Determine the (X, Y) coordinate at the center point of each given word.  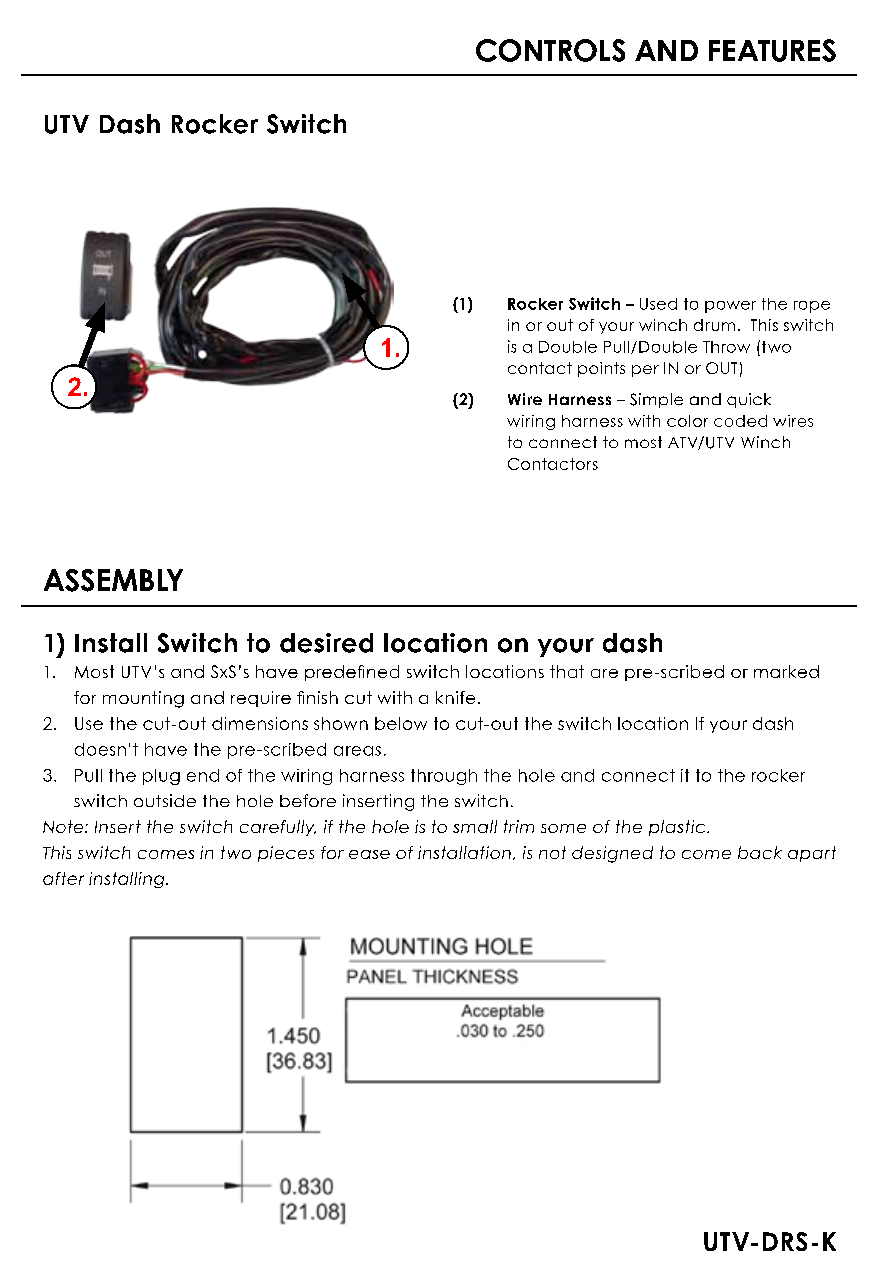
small (475, 826)
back (760, 852)
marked (786, 671)
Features (772, 50)
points (601, 369)
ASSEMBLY (113, 580)
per (645, 371)
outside (165, 800)
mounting (143, 699)
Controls (550, 50)
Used (658, 304)
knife (455, 697)
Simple (656, 400)
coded (740, 421)
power (730, 307)
